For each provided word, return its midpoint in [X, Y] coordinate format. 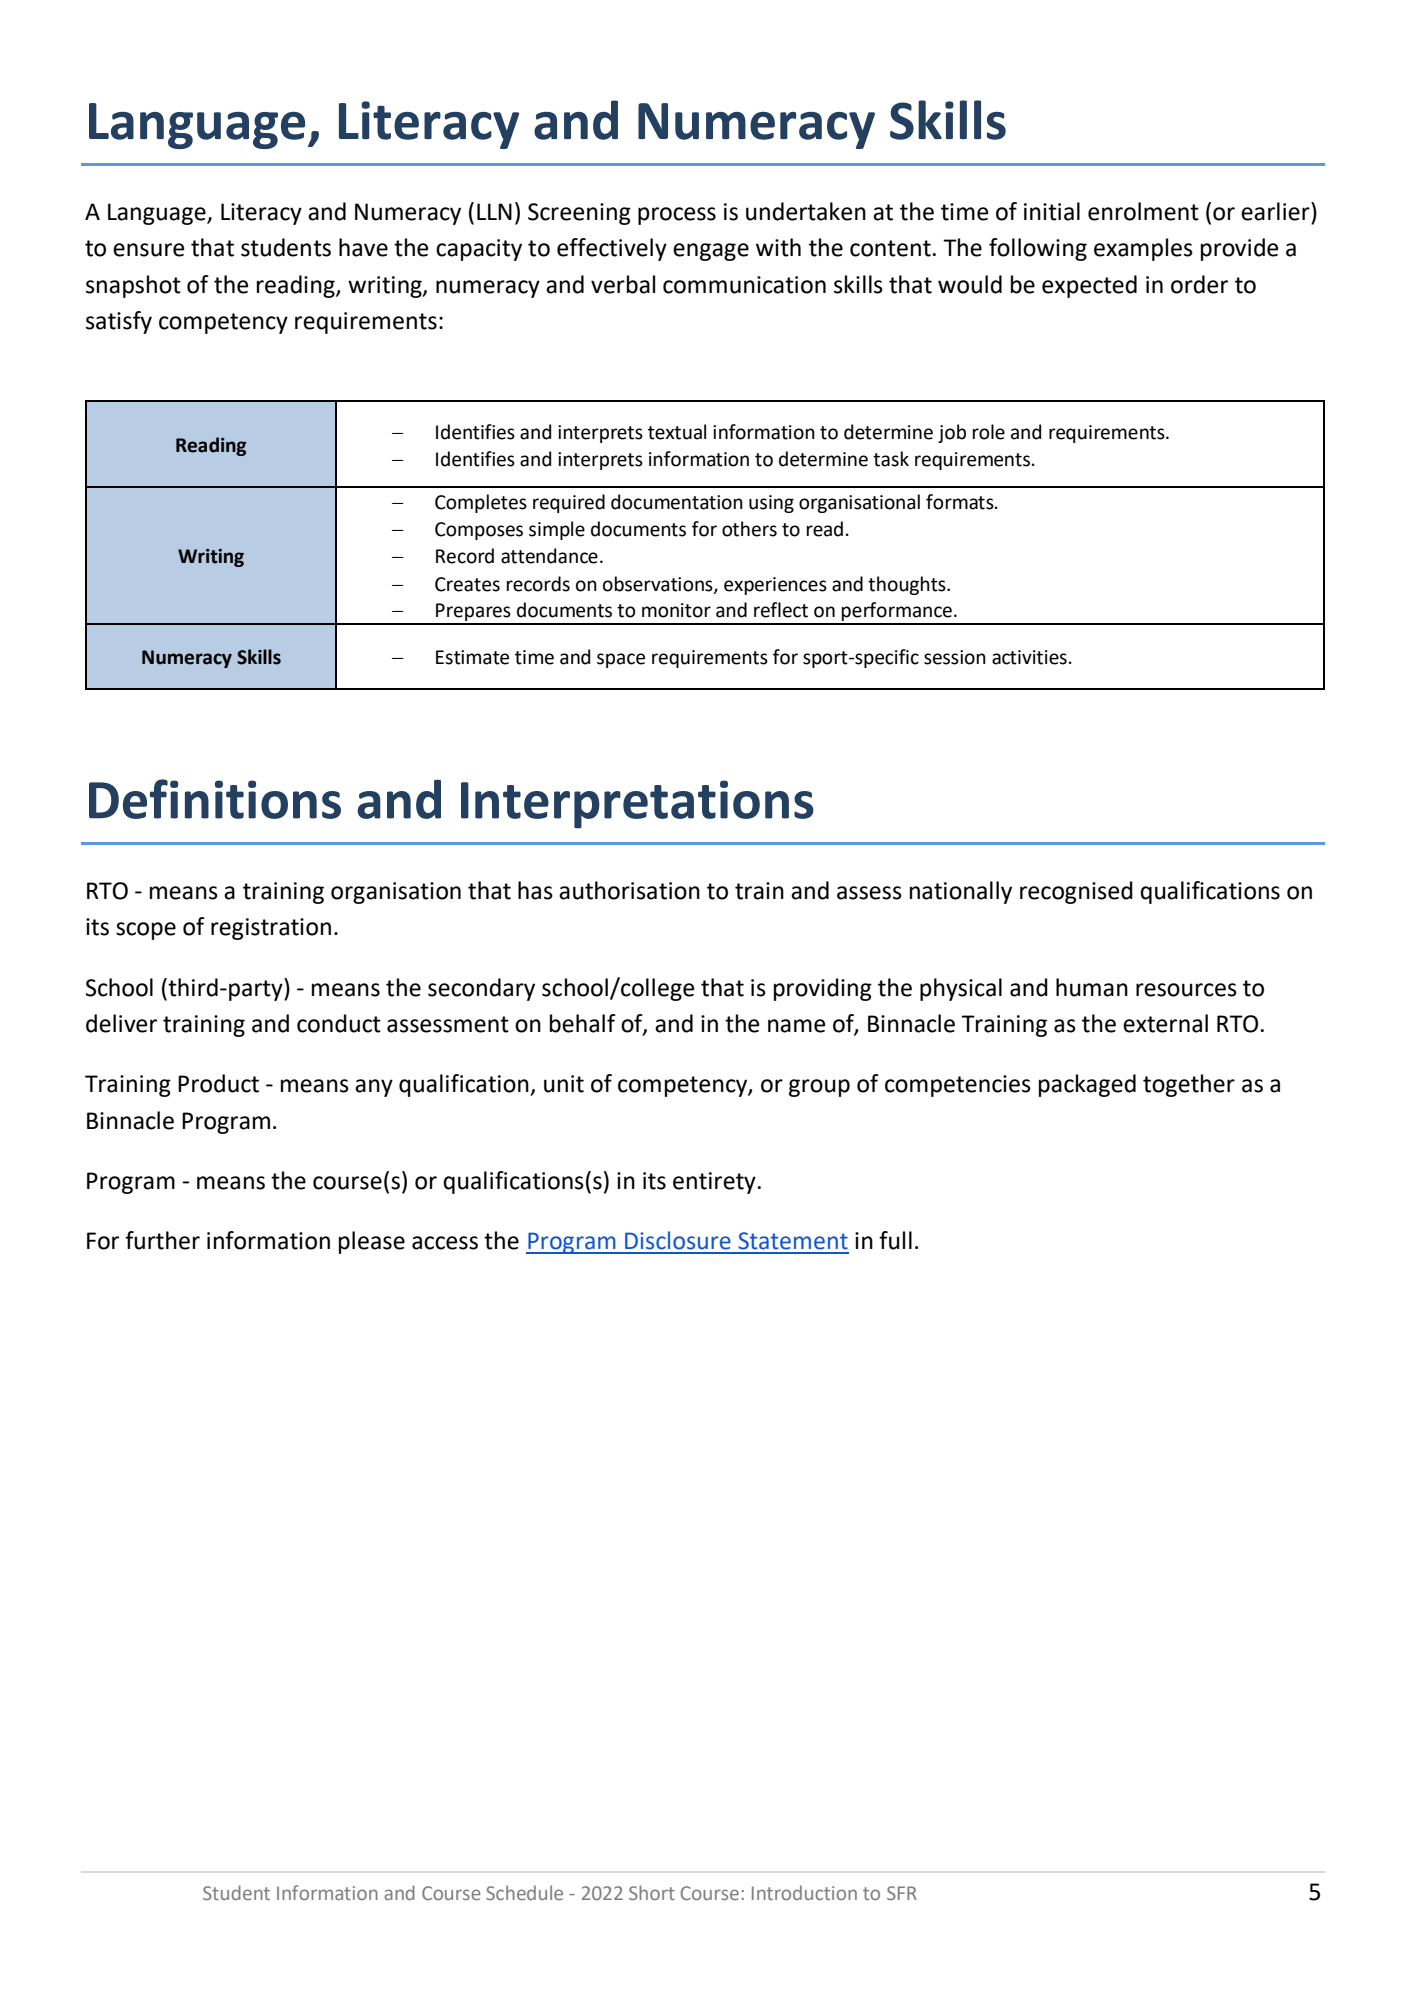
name [796, 1026]
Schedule [524, 1892]
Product [218, 1083]
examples [1143, 249]
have [363, 247]
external [1165, 1023]
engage [711, 252]
